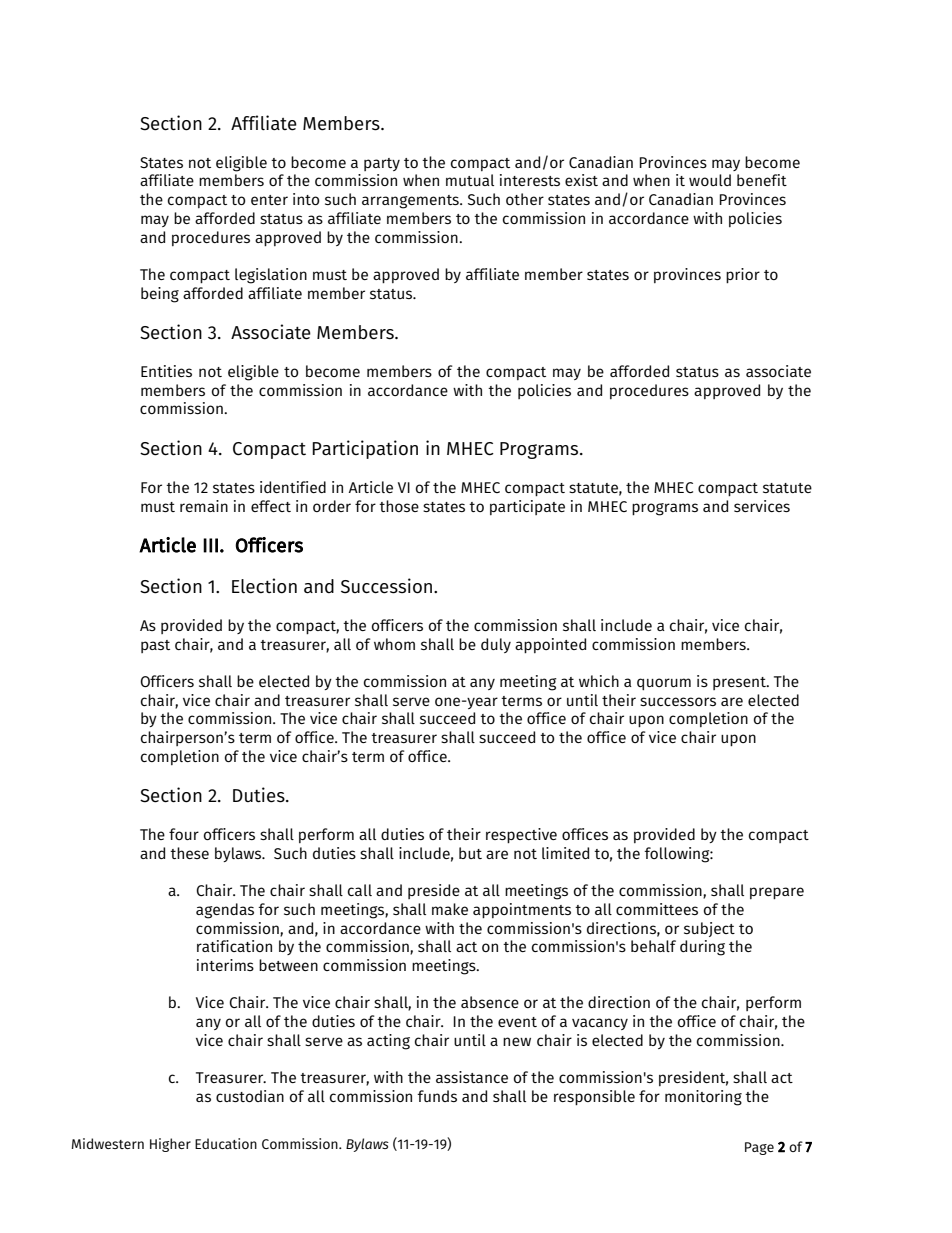 This screenshot has width=952, height=1233. I want to click on would, so click(710, 180).
